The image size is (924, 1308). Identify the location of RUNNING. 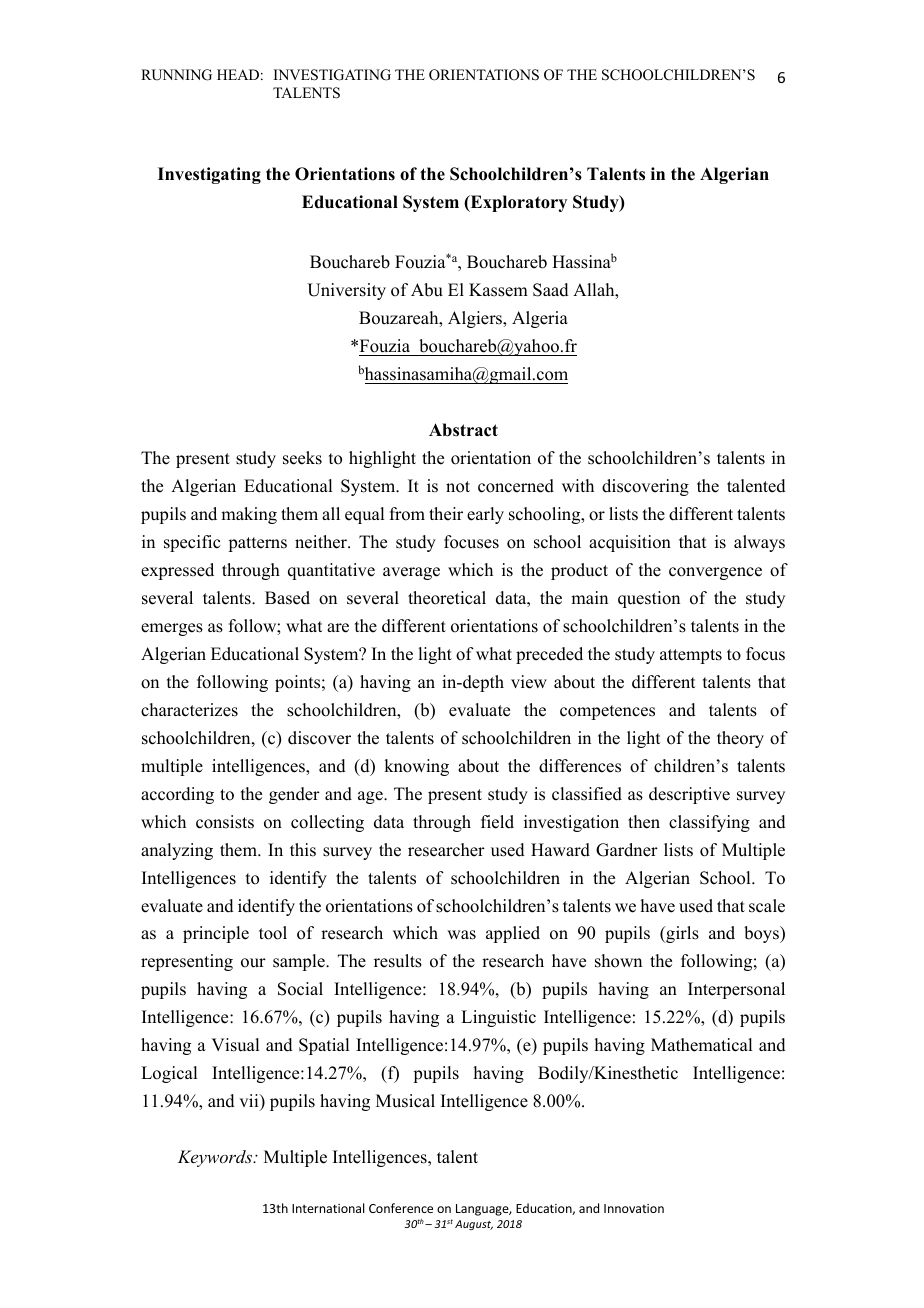
(176, 75).
